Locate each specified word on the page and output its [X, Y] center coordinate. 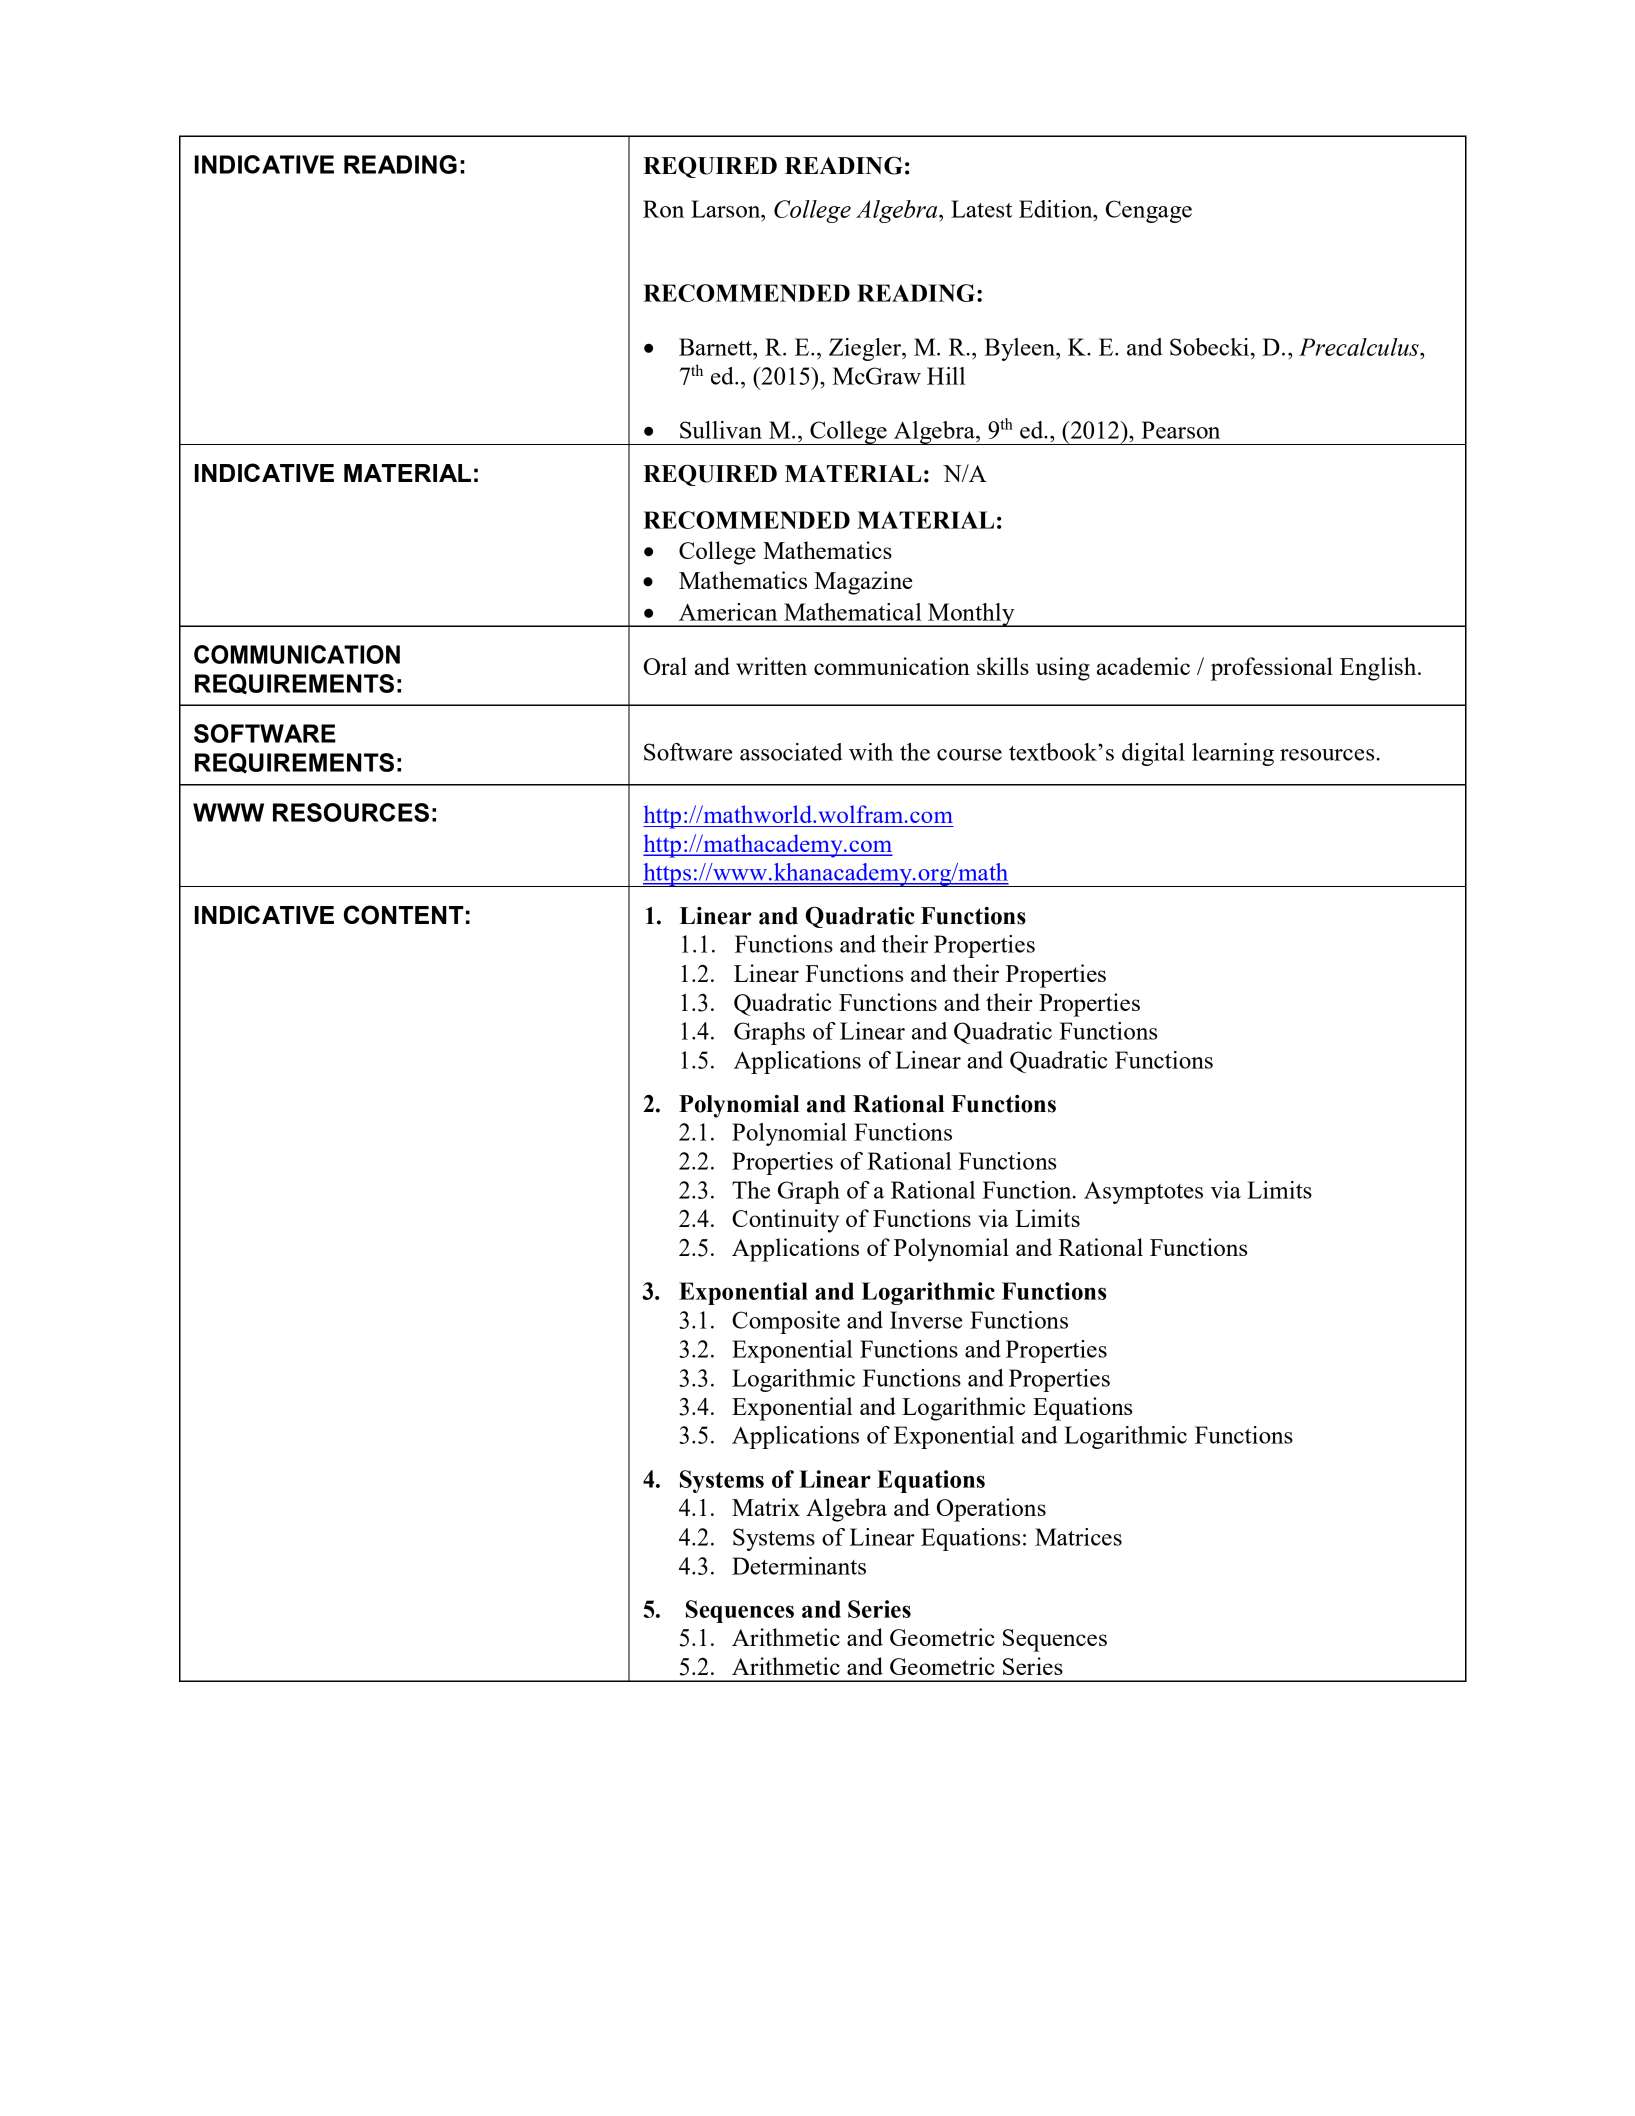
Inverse [926, 1320]
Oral [665, 666]
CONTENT [404, 915]
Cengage [1149, 211]
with [871, 752]
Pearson [1180, 430]
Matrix [766, 1507]
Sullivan [721, 430]
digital [1153, 754]
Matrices [1078, 1537]
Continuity [785, 1221]
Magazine [863, 583]
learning [1233, 754]
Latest [981, 209]
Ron [663, 209]
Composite [786, 1322]
